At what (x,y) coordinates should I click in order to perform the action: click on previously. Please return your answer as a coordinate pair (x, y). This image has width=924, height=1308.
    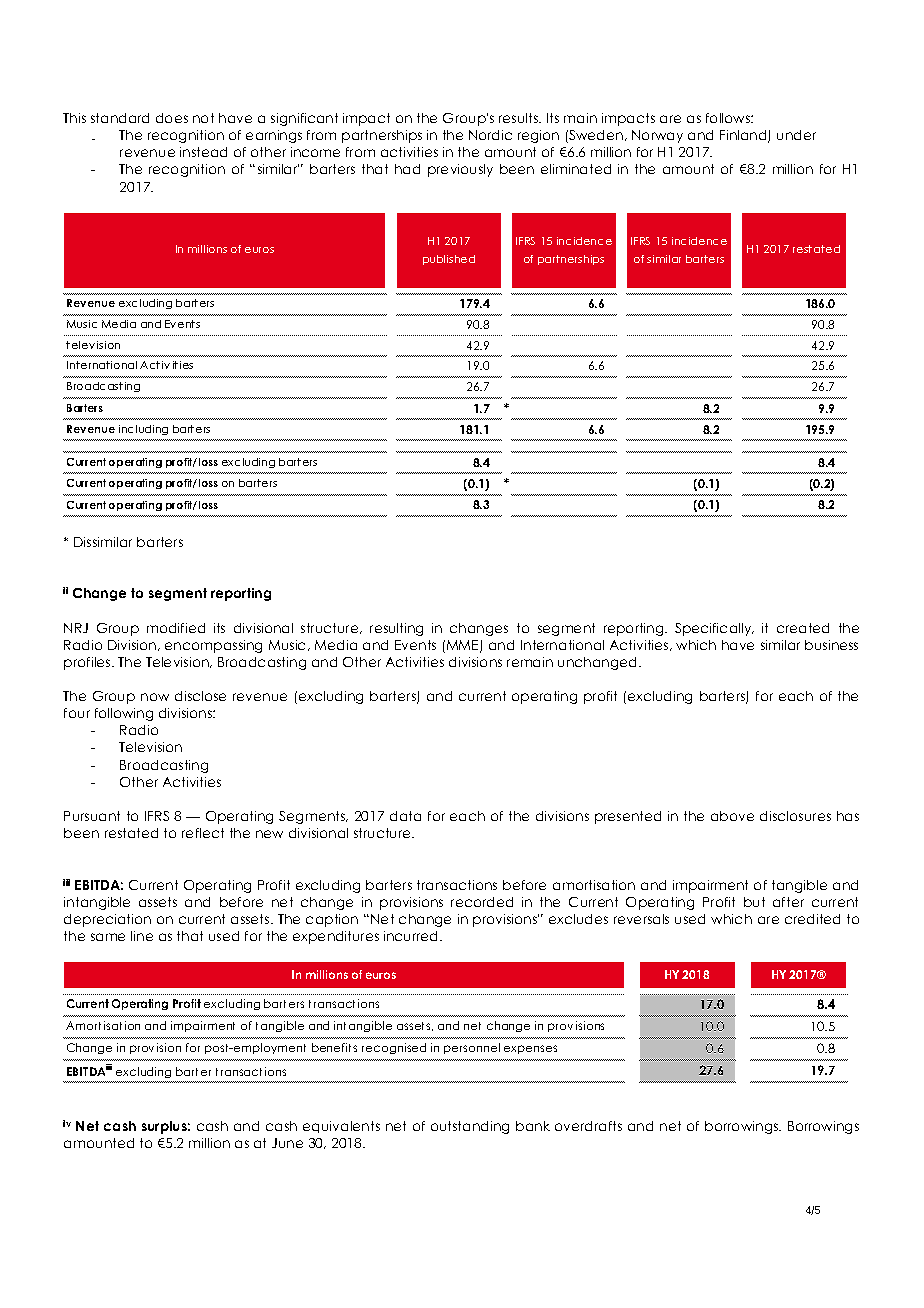
    Looking at the image, I should click on (460, 170).
